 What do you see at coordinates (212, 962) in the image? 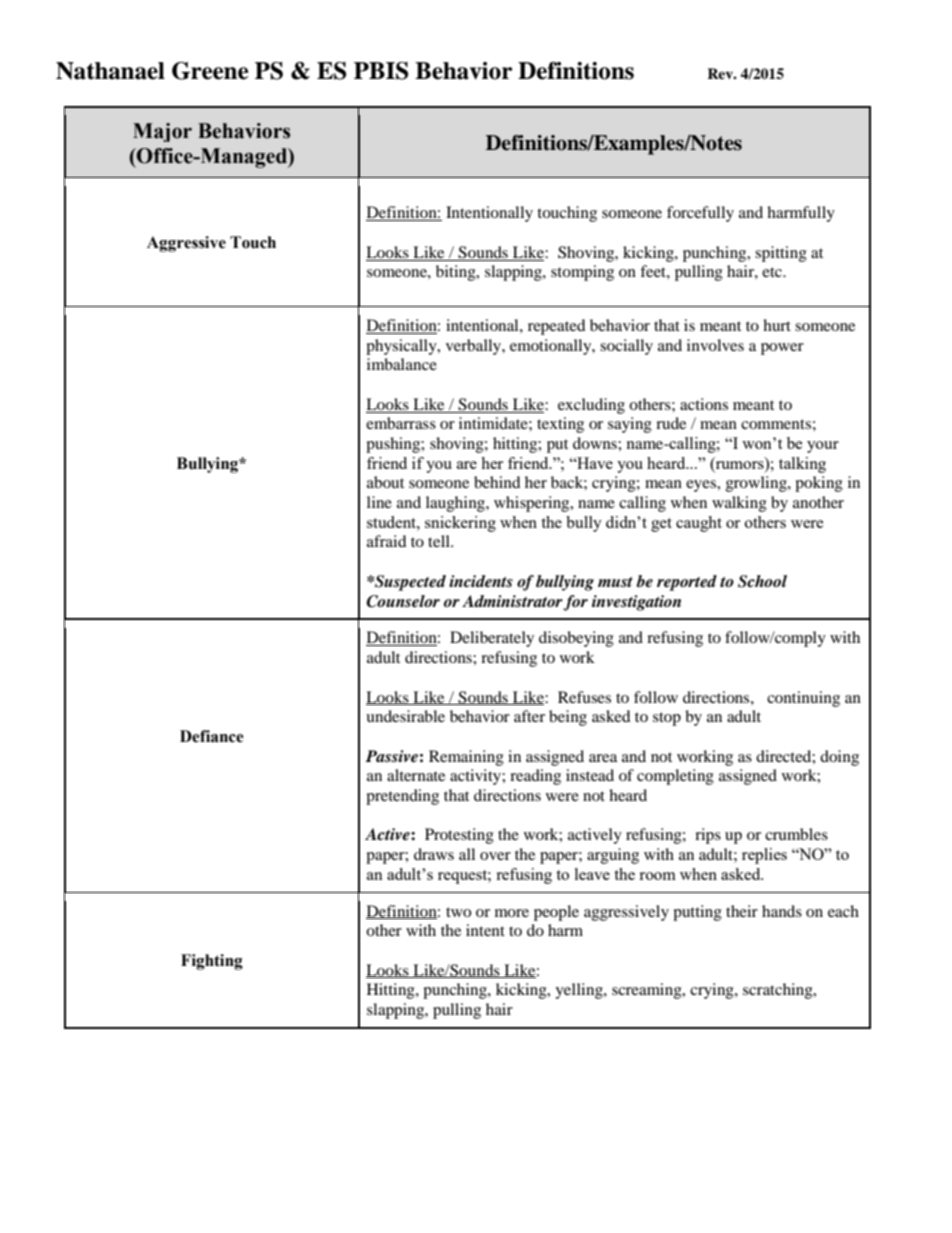
I see `Fighting` at bounding box center [212, 962].
